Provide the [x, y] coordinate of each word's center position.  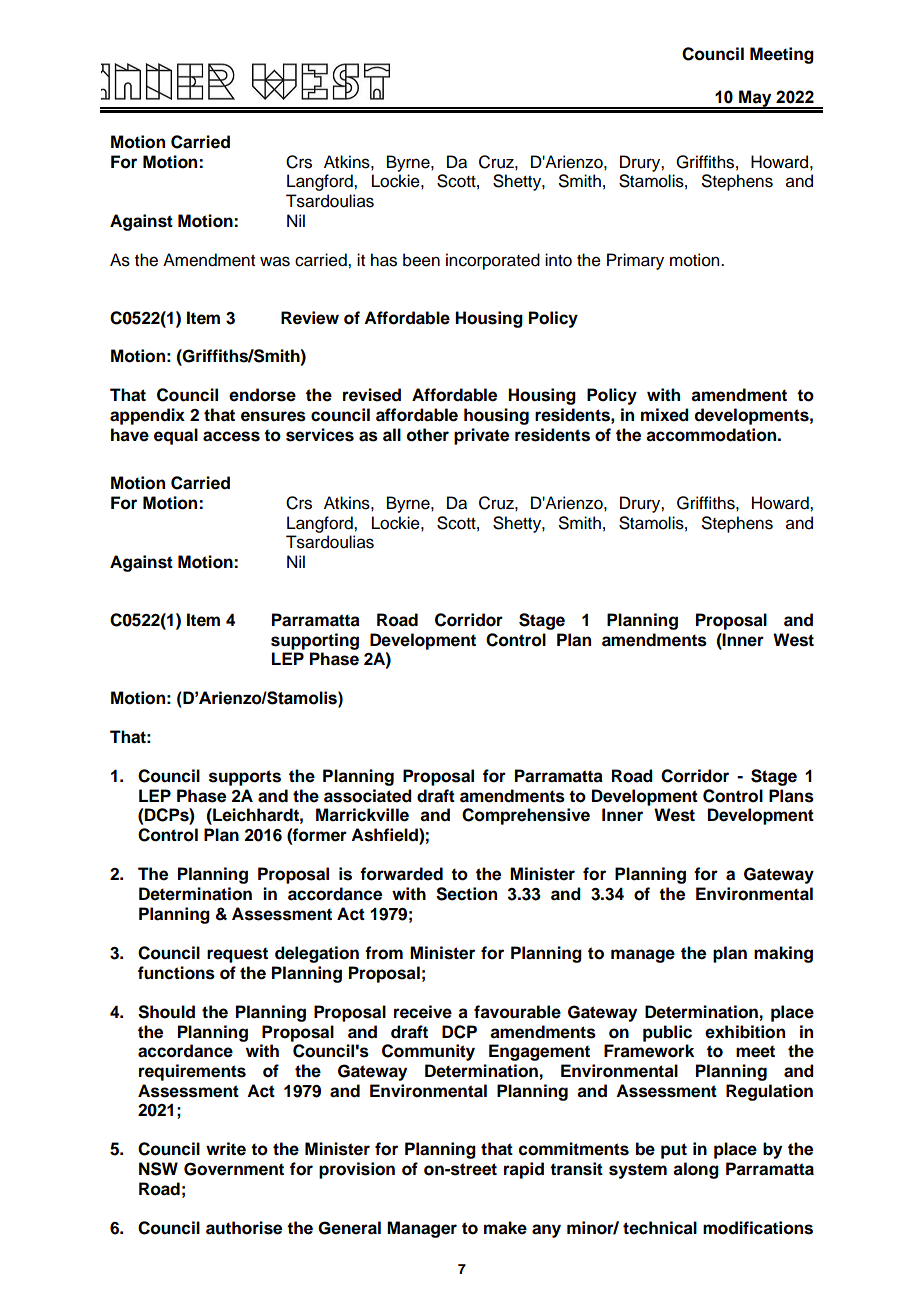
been [421, 260]
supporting [315, 641]
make [505, 1228]
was [275, 261]
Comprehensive [526, 816]
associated [368, 796]
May [755, 99]
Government [234, 1169]
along [696, 1170]
